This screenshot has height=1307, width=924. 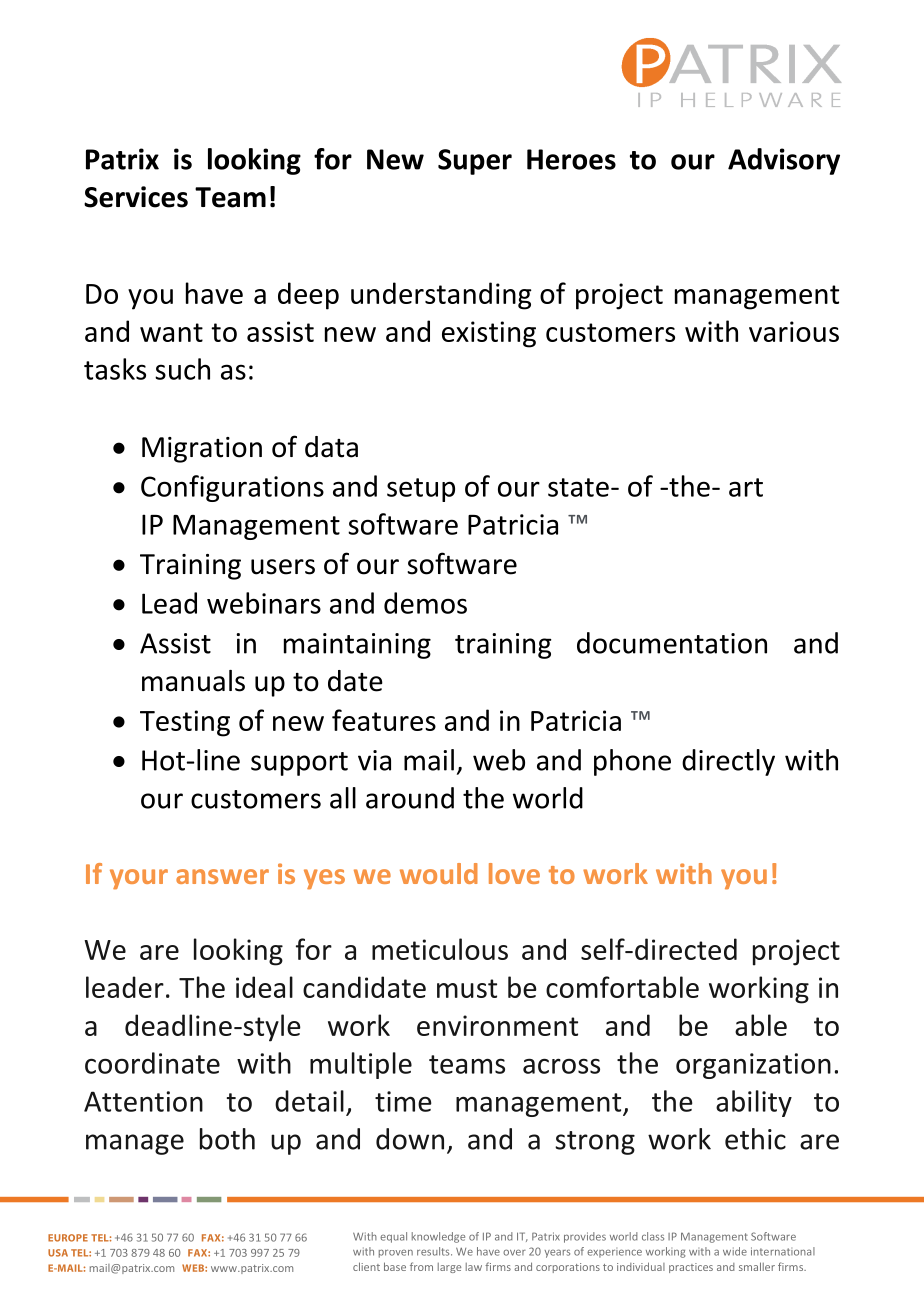 What do you see at coordinates (728, 762) in the screenshot?
I see `directly` at bounding box center [728, 762].
